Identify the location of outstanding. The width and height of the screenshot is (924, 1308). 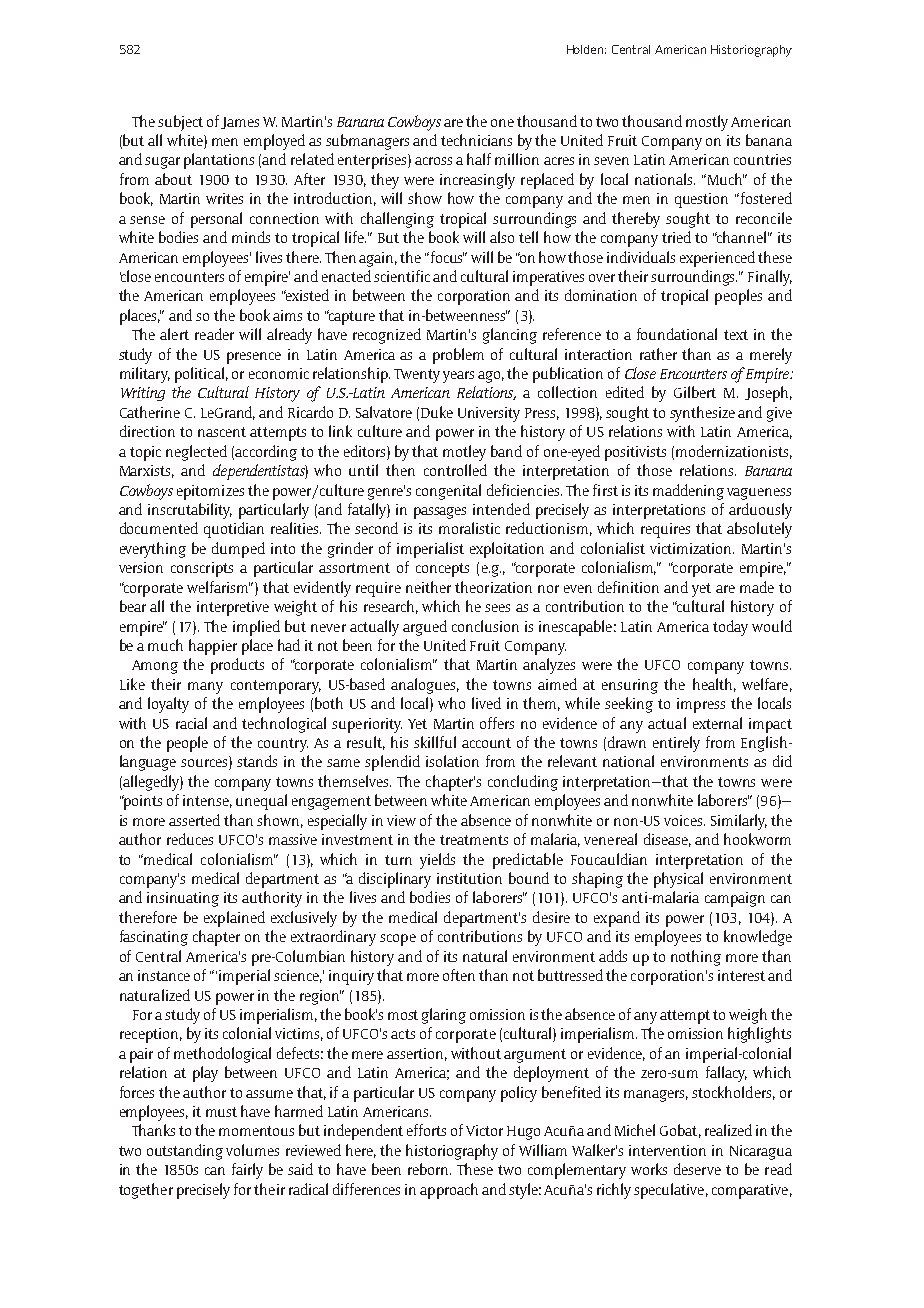
(185, 1152).
